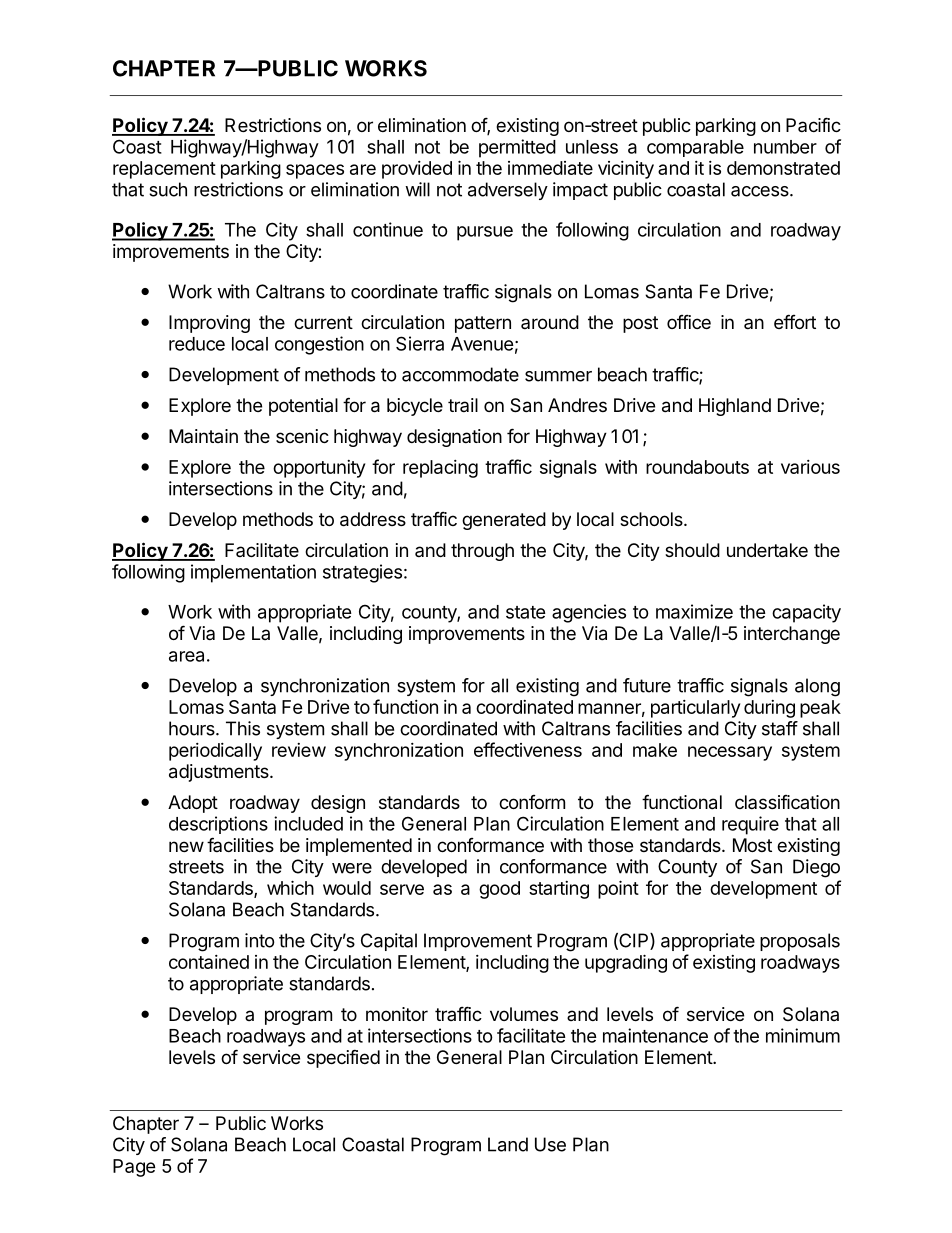  I want to click on comparable, so click(695, 148).
